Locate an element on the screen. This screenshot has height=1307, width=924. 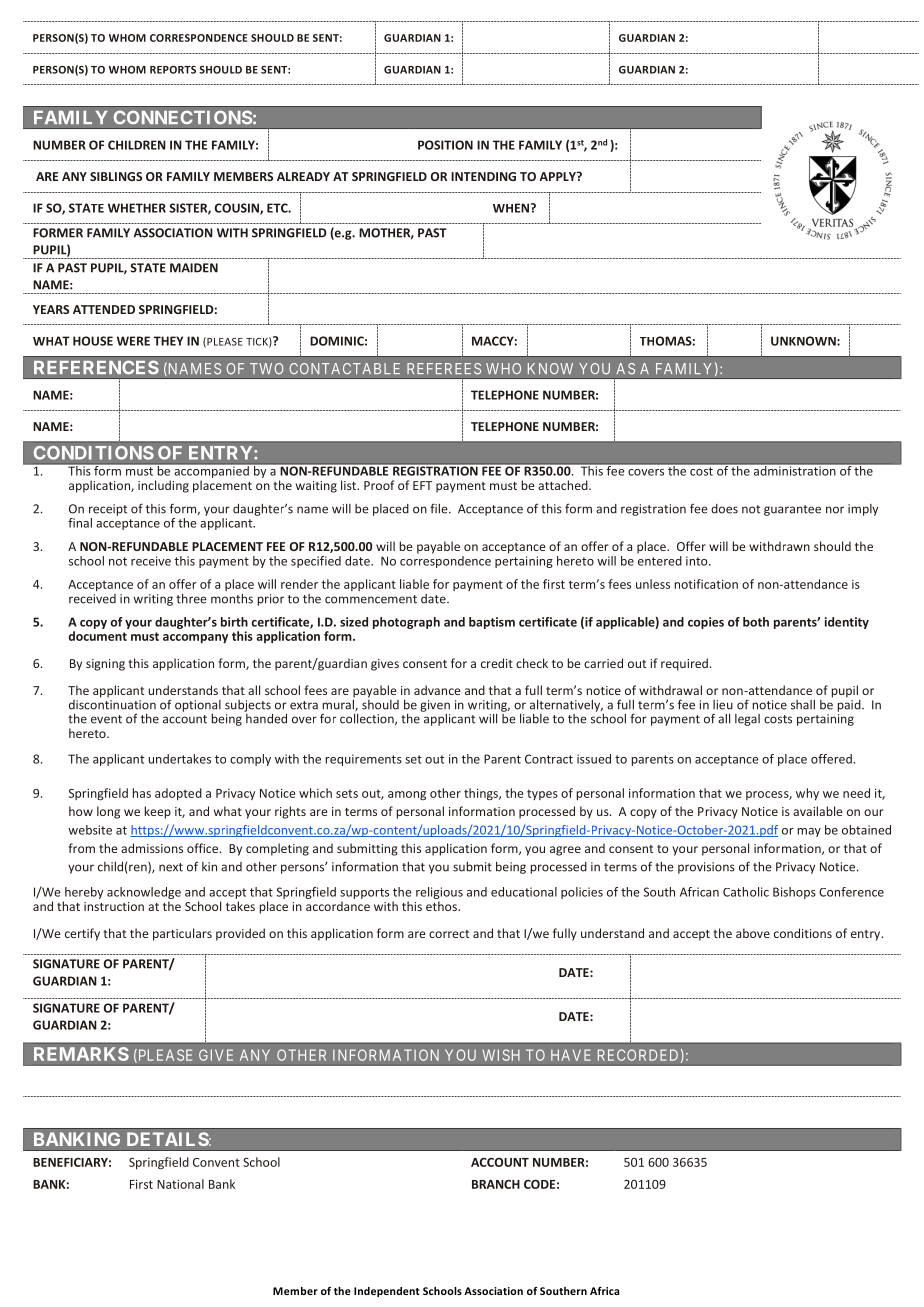
CONNECTIONS is located at coordinates (183, 117).
